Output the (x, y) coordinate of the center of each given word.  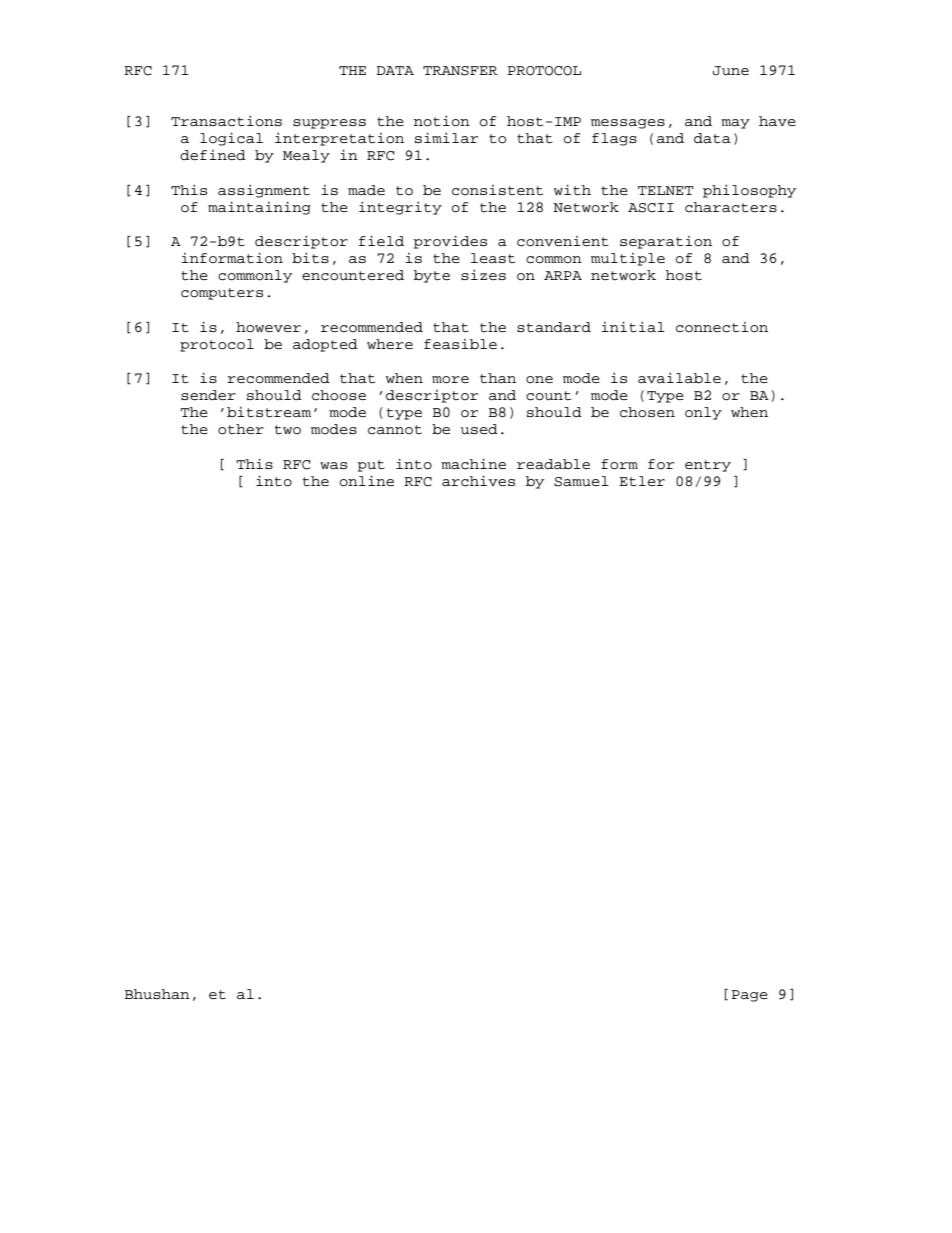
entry (708, 466)
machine (473, 464)
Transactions (226, 121)
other (241, 429)
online (367, 481)
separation (666, 242)
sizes (483, 274)
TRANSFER (460, 71)
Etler (642, 481)
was (333, 466)
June (731, 71)
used (479, 429)
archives (478, 481)
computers (222, 294)
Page (750, 996)
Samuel (581, 481)
